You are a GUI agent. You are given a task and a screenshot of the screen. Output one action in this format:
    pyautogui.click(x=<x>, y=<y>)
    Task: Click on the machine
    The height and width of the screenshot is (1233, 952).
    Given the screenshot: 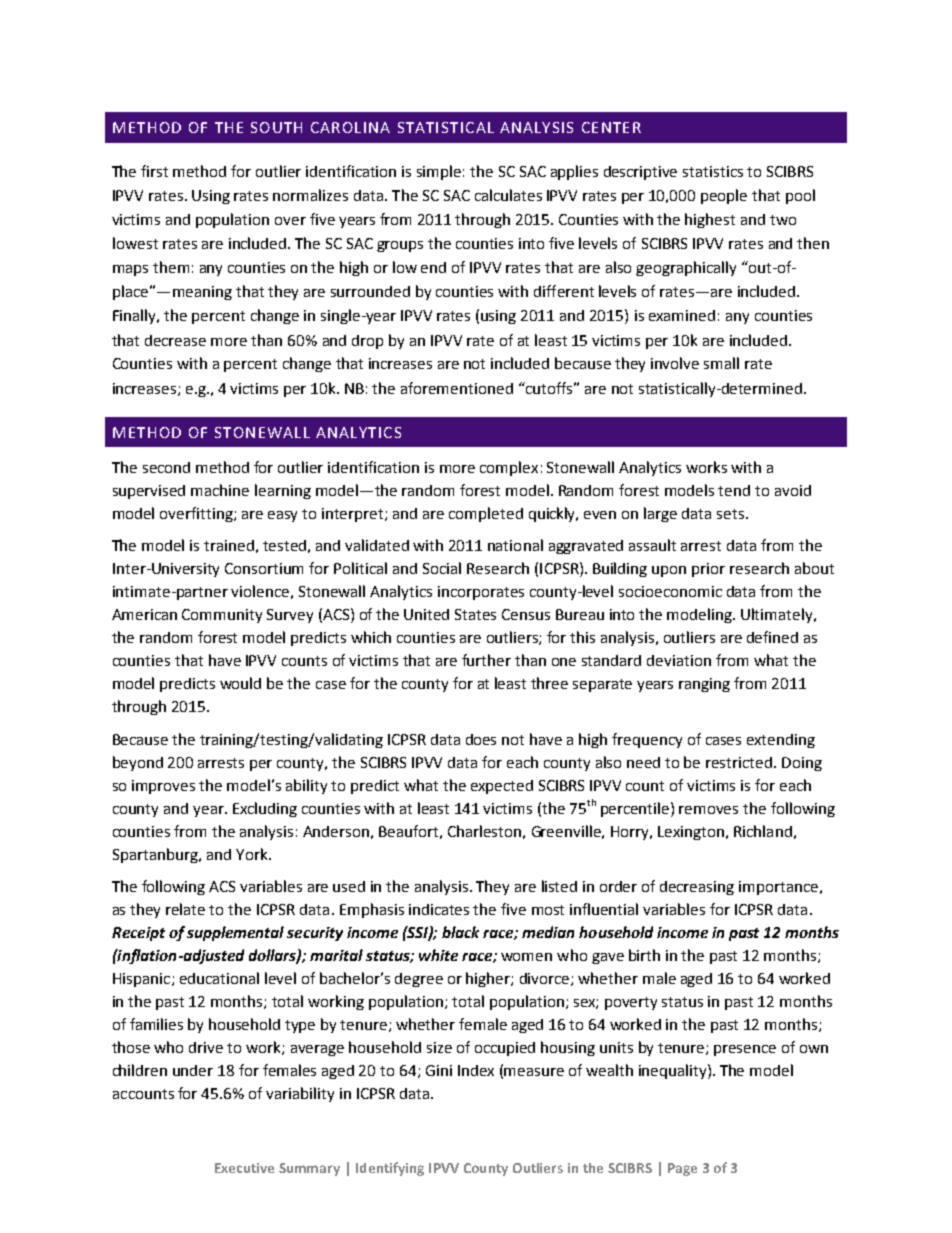 What is the action you would take?
    pyautogui.click(x=220, y=490)
